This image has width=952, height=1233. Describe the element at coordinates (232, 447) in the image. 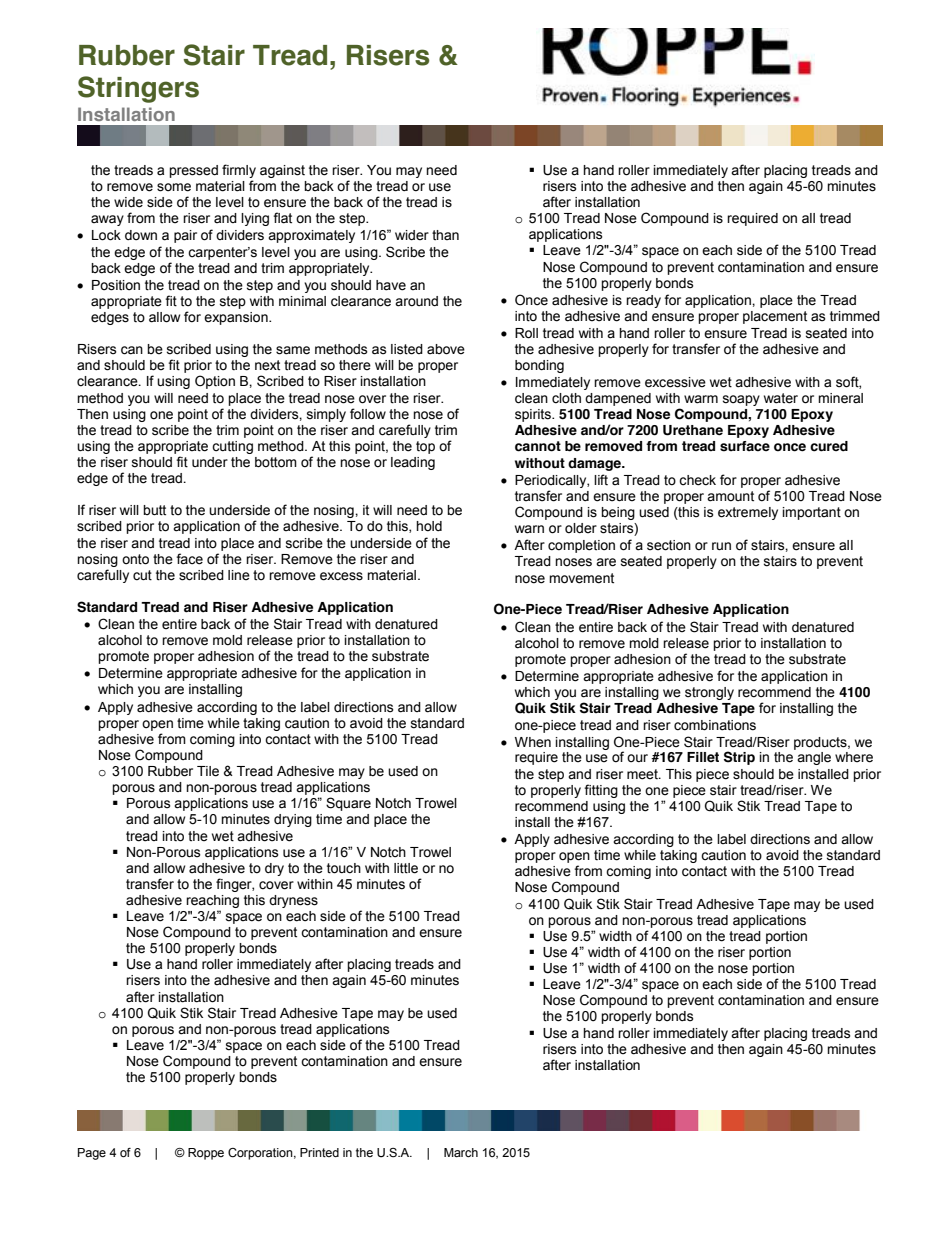

I see `cutting` at that location.
